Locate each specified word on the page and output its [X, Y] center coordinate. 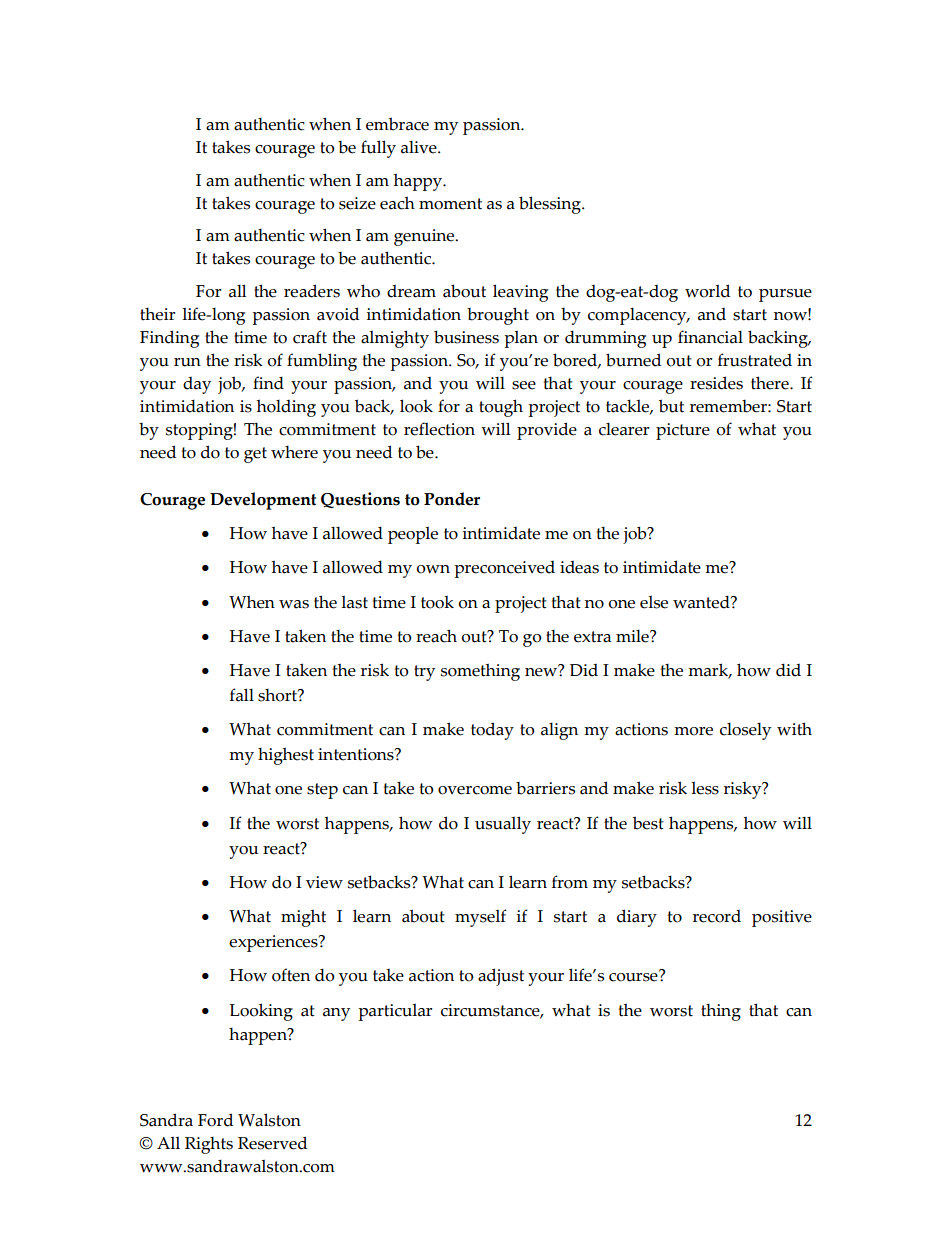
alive [420, 147]
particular [395, 1012]
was [294, 604]
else [654, 602]
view [324, 882]
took [437, 602]
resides [716, 383]
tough [501, 408]
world [707, 291]
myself [481, 918]
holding [286, 408]
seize [357, 203]
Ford [215, 1120]
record [717, 916]
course [634, 976]
